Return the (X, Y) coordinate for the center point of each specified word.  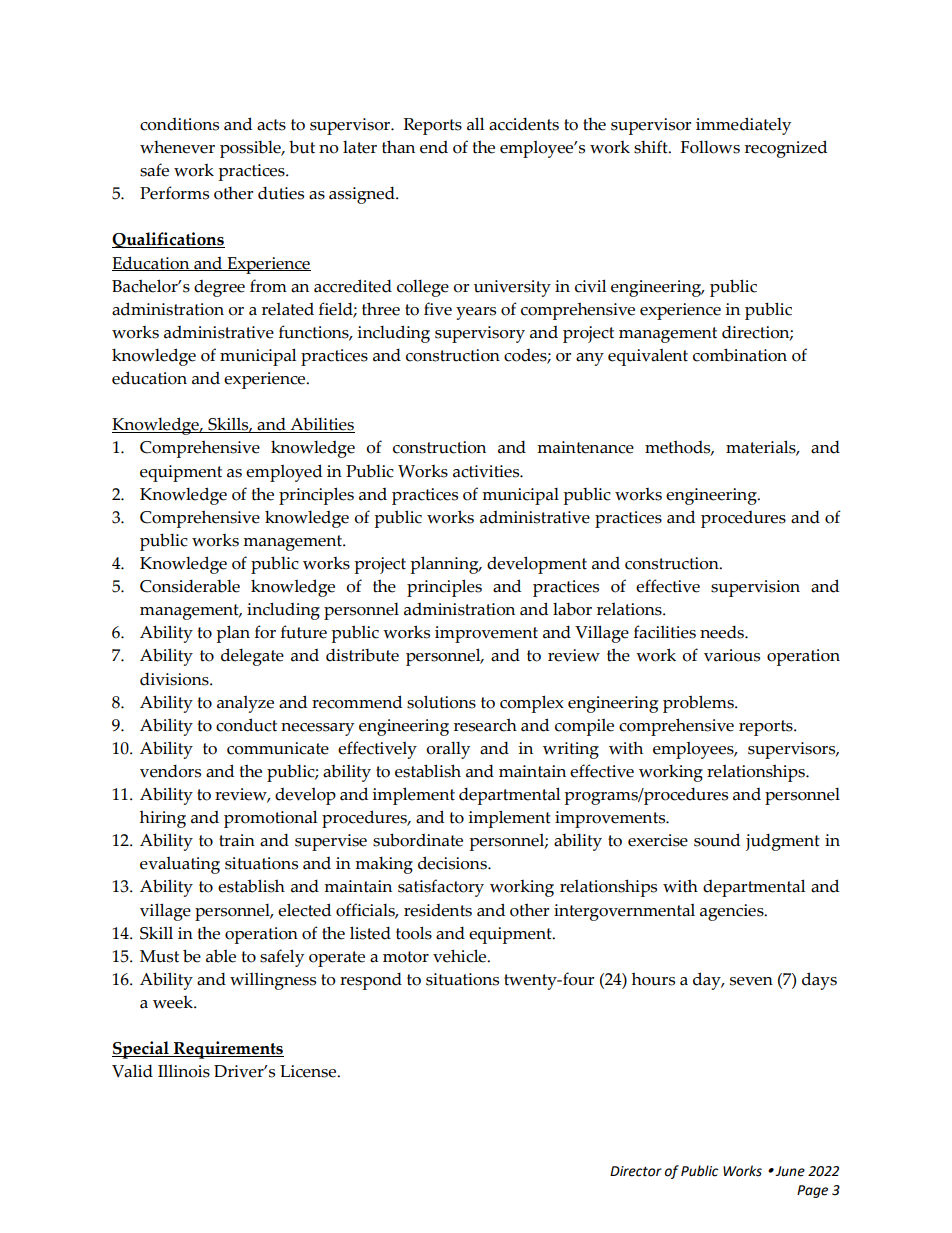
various (732, 655)
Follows (710, 147)
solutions (441, 702)
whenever (177, 147)
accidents (524, 124)
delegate (252, 657)
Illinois (184, 1071)
